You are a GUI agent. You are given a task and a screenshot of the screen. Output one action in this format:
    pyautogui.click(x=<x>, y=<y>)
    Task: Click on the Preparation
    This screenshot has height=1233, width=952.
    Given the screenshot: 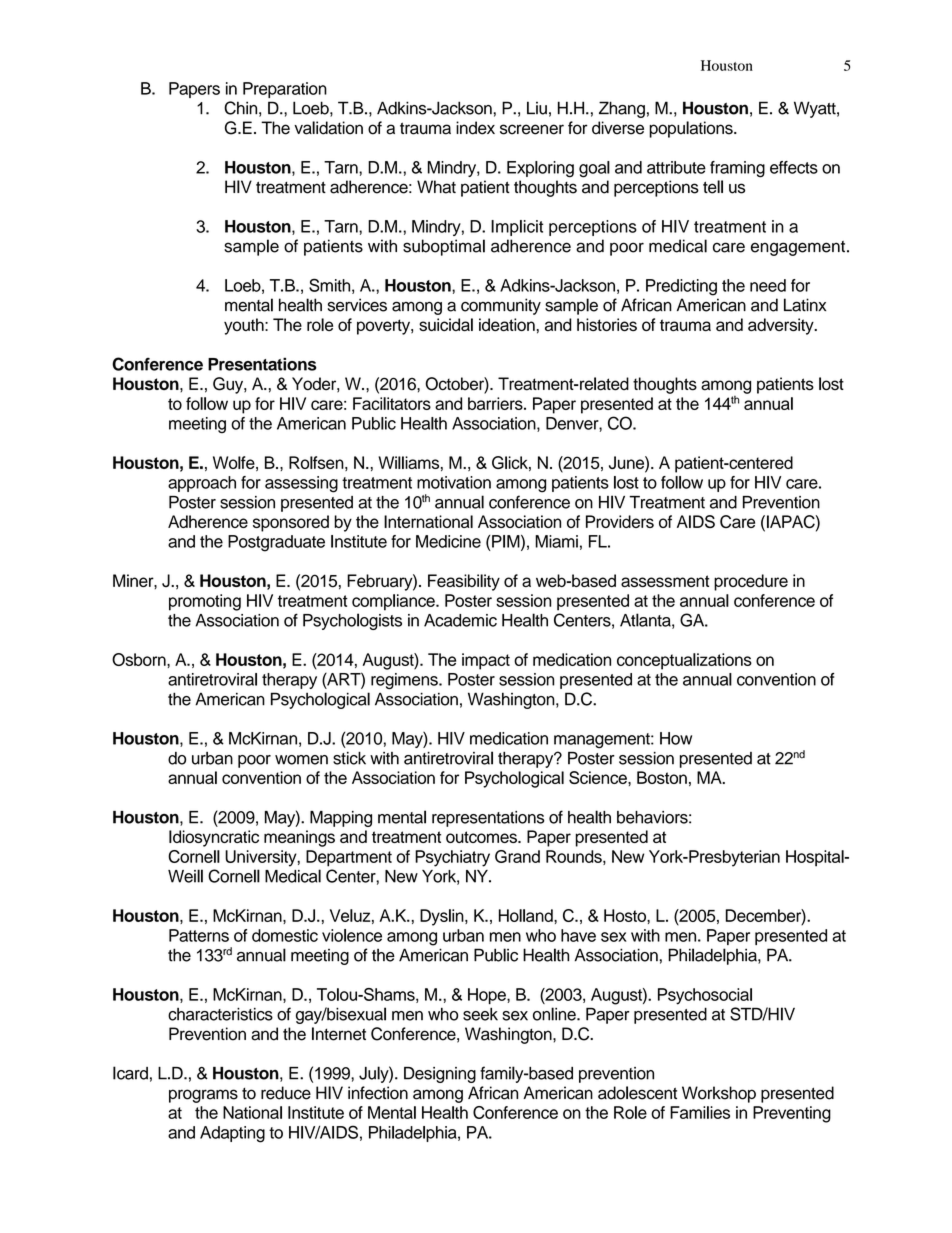 What is the action you would take?
    pyautogui.click(x=285, y=90)
